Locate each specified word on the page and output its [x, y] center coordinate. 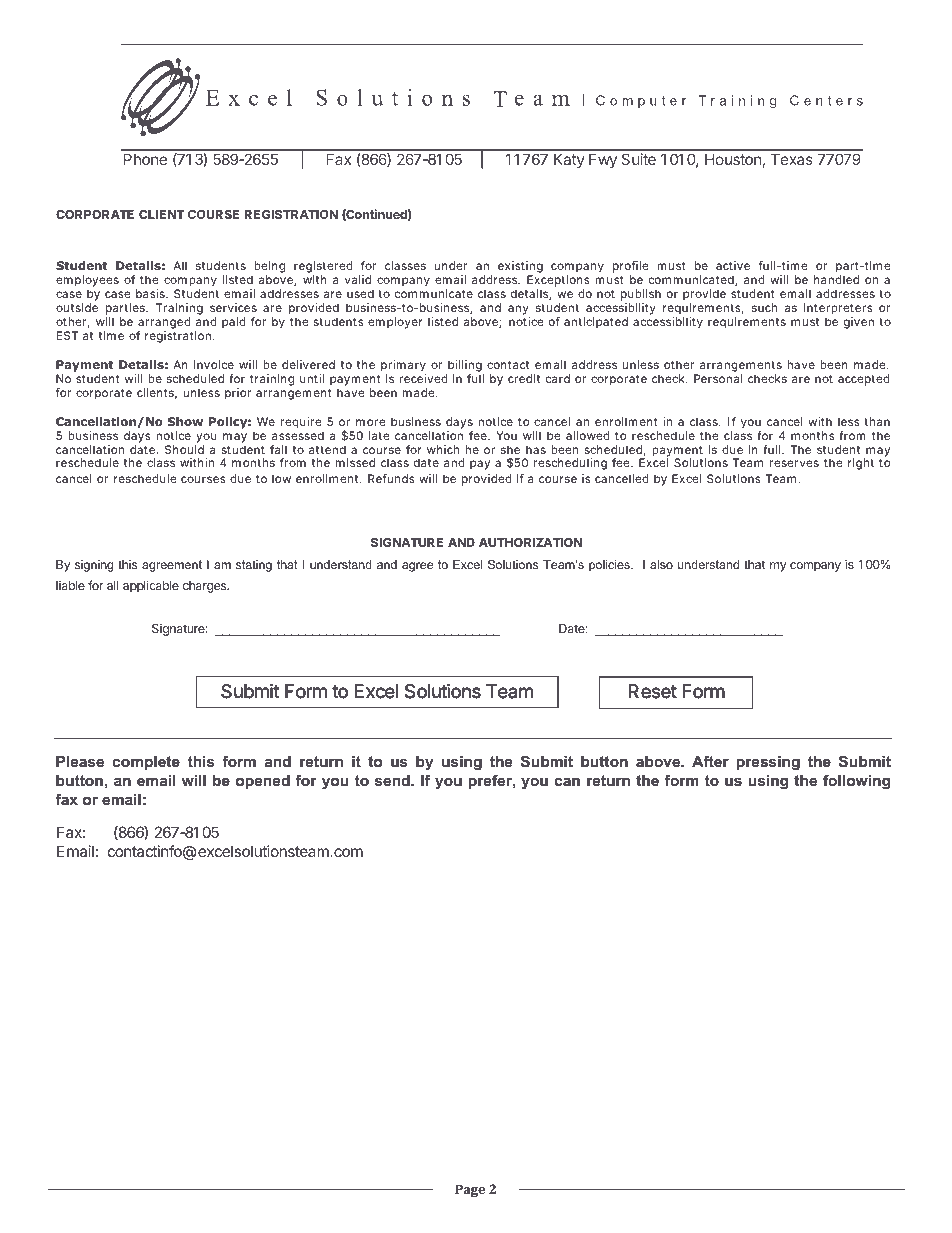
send [393, 780]
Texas [792, 159]
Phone [145, 159]
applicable [151, 586]
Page [470, 1190]
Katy [569, 160]
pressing [768, 763]
